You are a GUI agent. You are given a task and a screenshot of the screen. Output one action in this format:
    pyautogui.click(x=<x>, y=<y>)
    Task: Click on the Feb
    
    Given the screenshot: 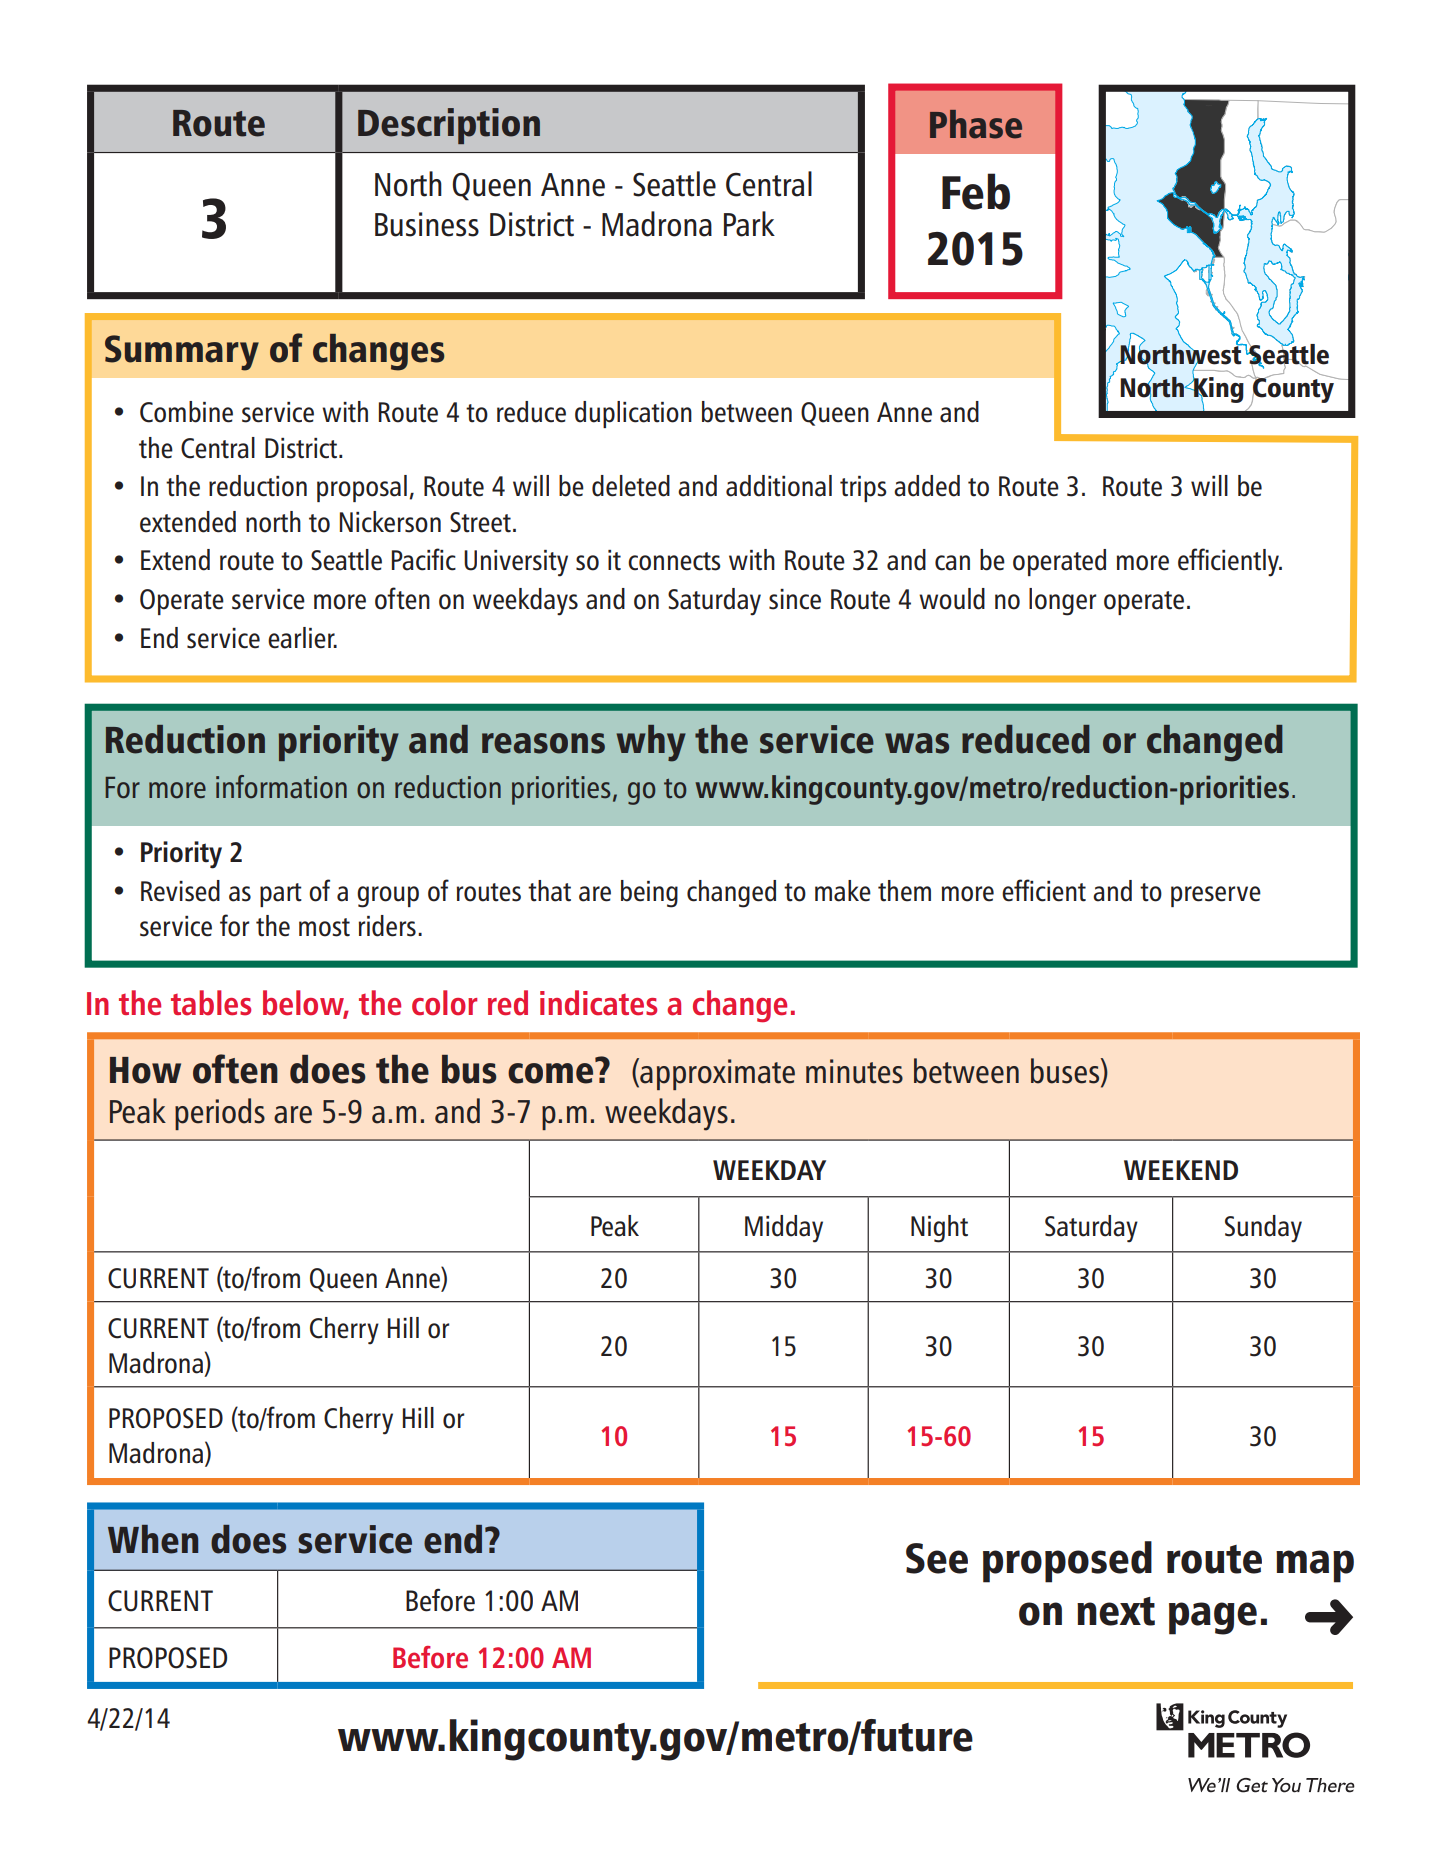 What is the action you would take?
    pyautogui.click(x=976, y=191)
